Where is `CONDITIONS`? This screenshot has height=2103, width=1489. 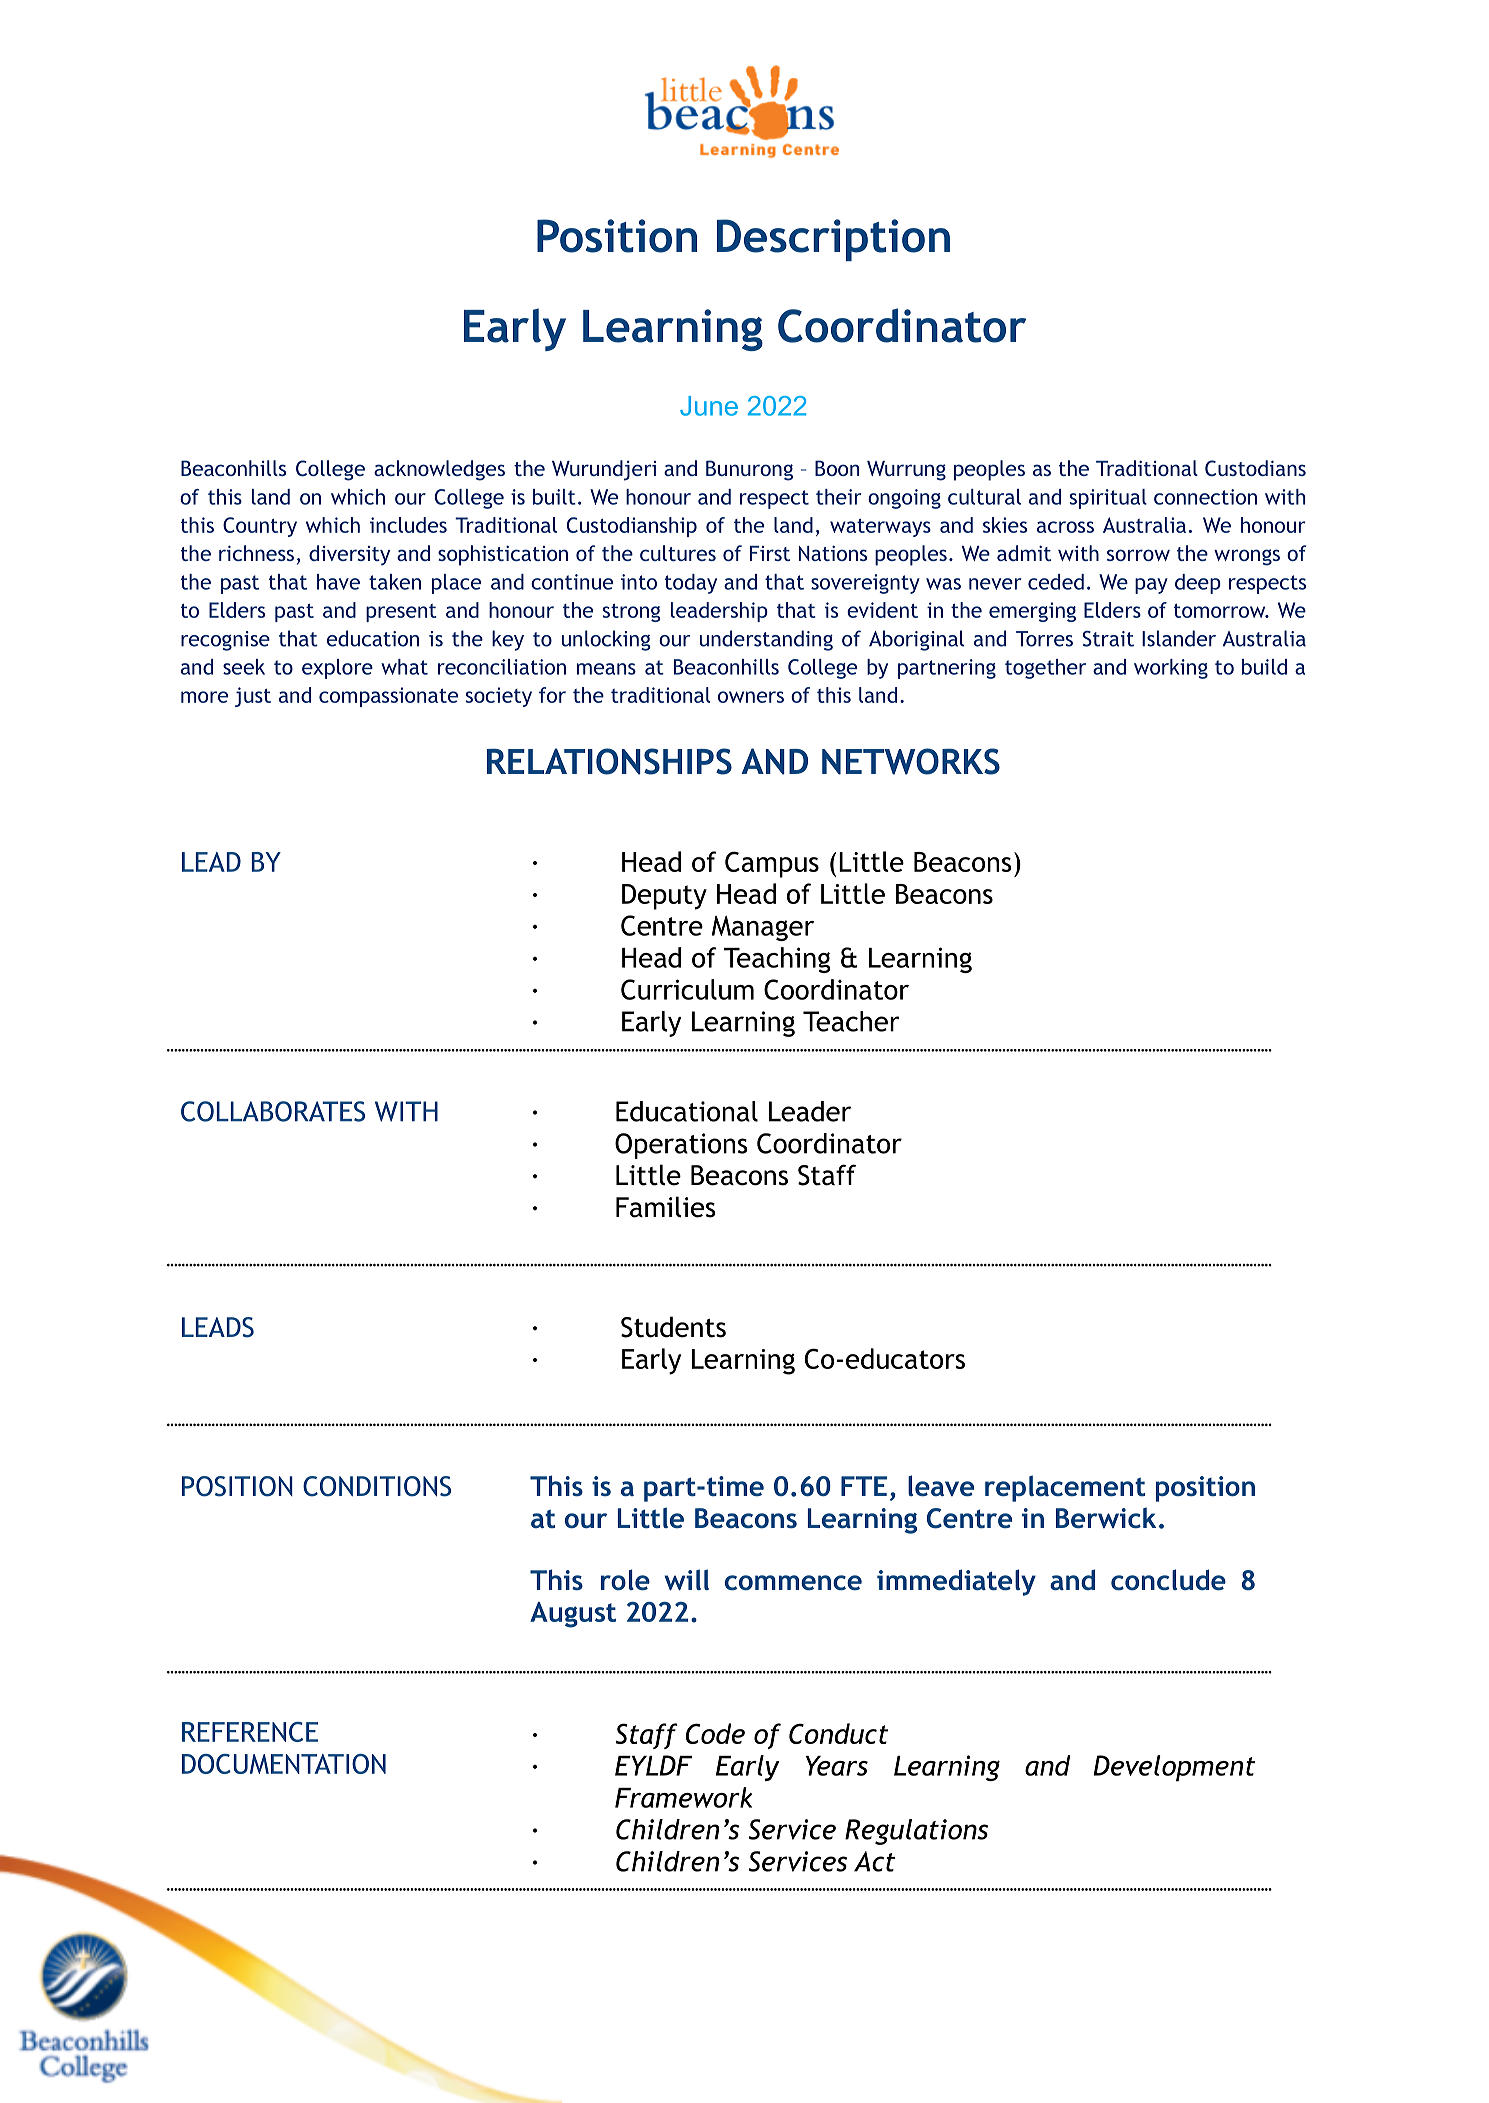 CONDITIONS is located at coordinates (377, 1486).
